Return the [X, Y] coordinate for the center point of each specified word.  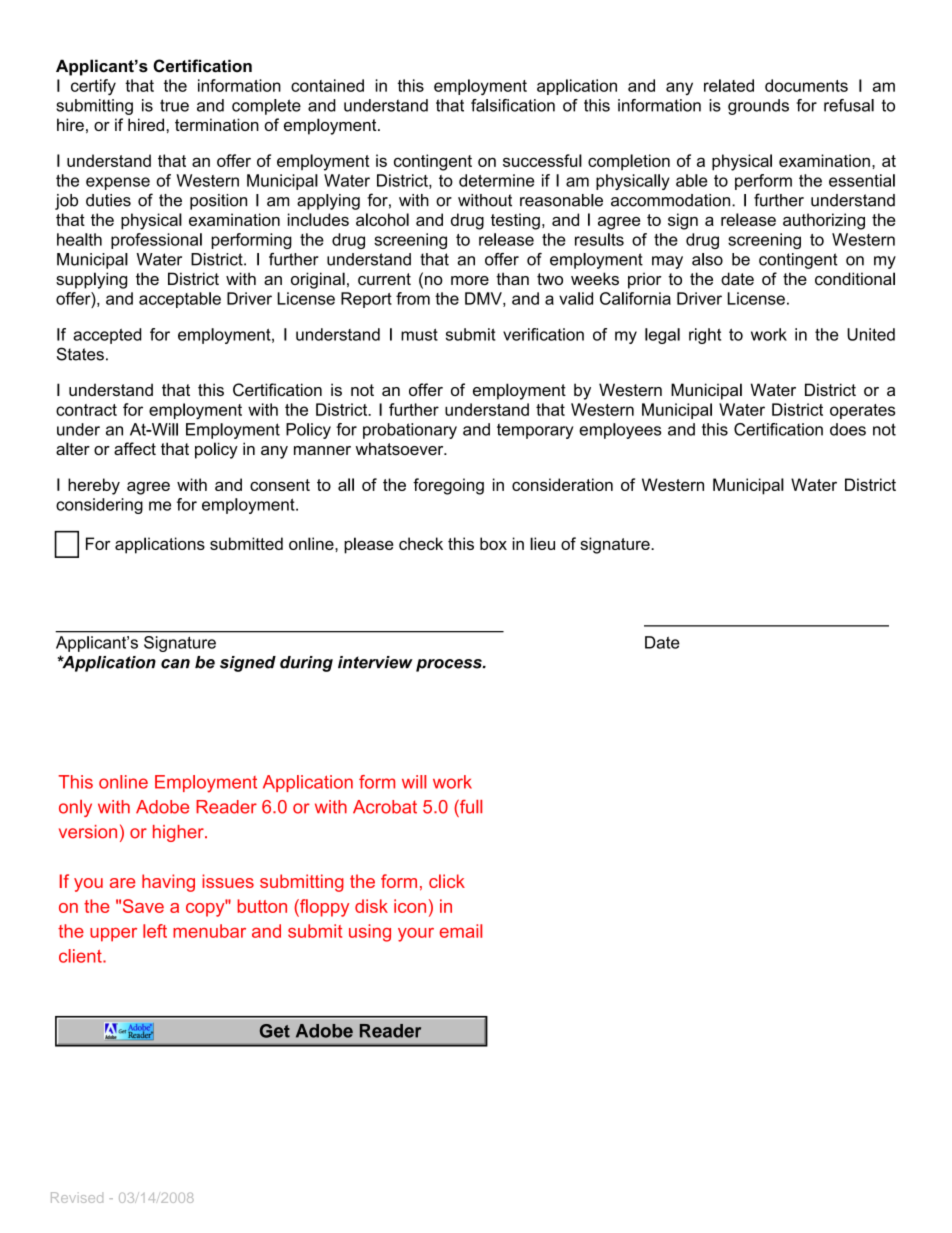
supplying [91, 280]
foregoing [448, 486]
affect [135, 448]
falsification [513, 105]
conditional [855, 278]
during [306, 664]
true [174, 105]
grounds [758, 107]
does [848, 429]
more [470, 280]
